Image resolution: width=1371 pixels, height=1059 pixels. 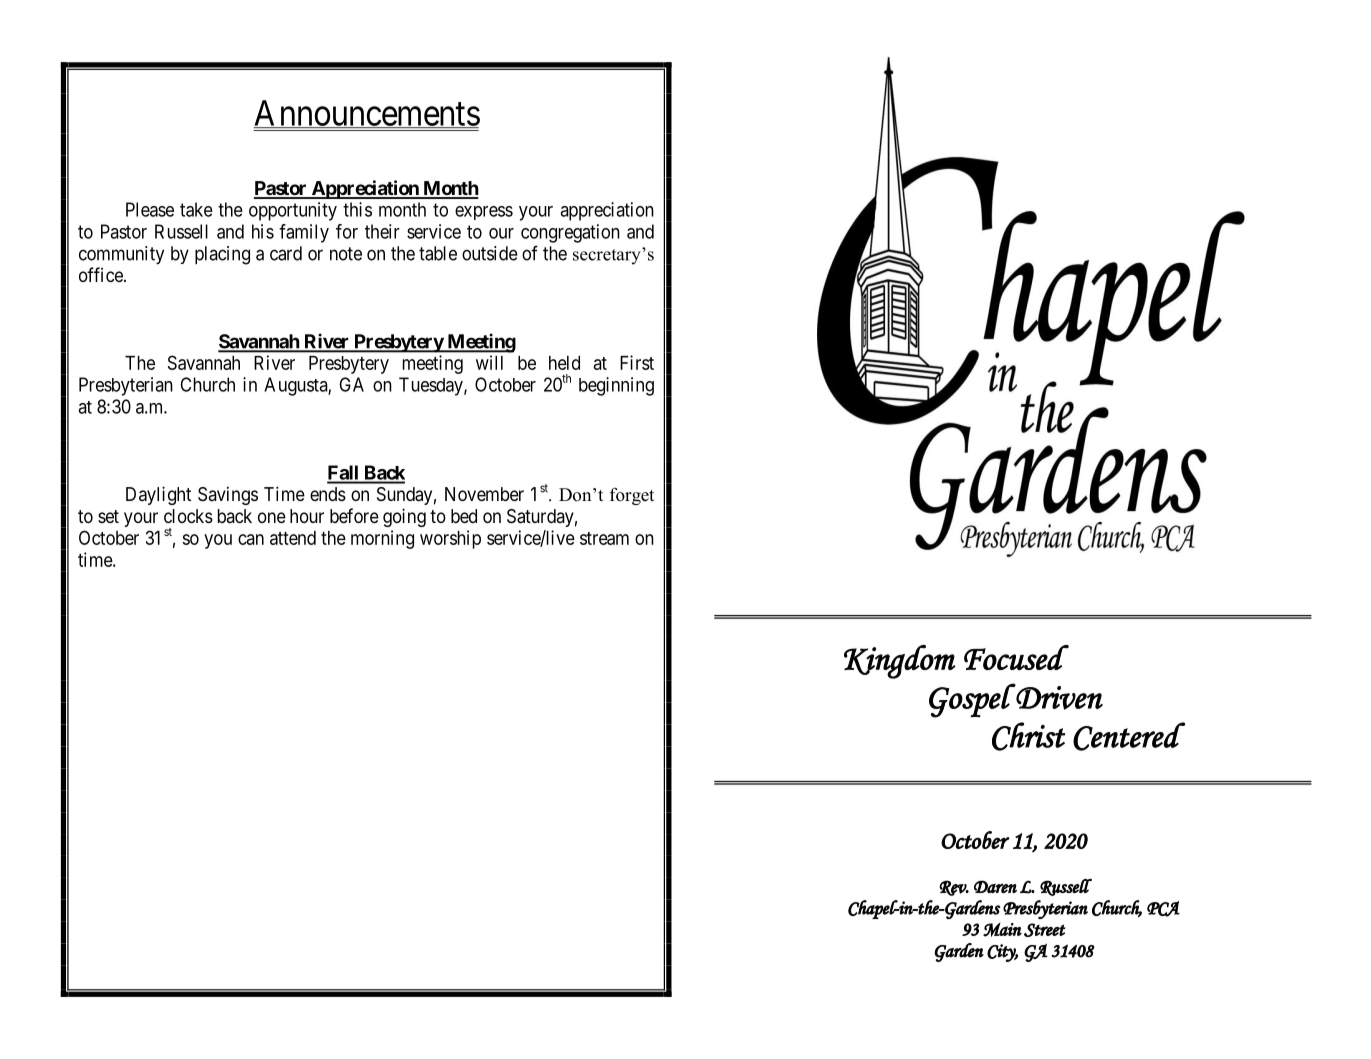 What do you see at coordinates (604, 538) in the screenshot?
I see `stream` at bounding box center [604, 538].
